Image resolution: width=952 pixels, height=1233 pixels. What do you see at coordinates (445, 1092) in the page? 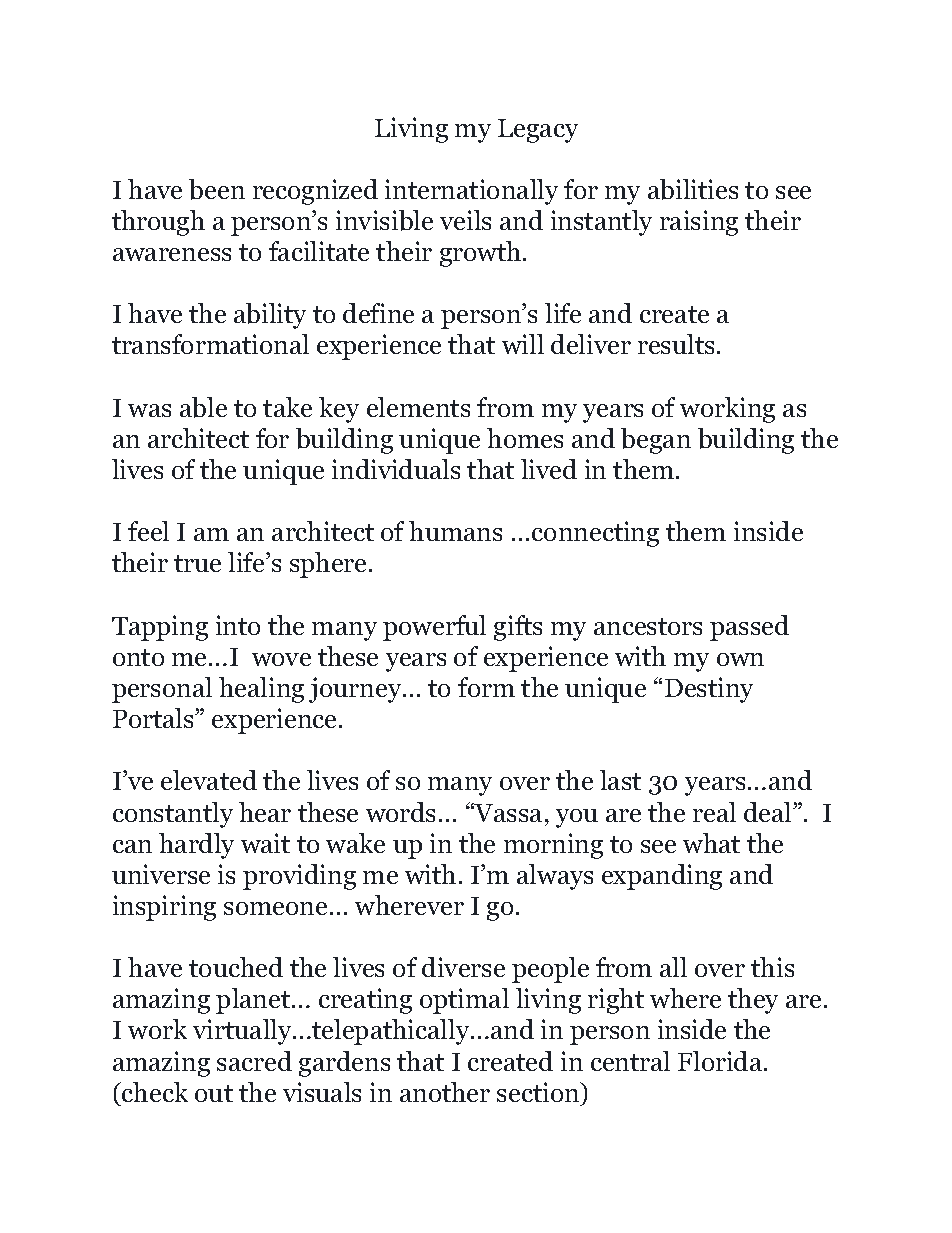
I see `another` at bounding box center [445, 1092].
